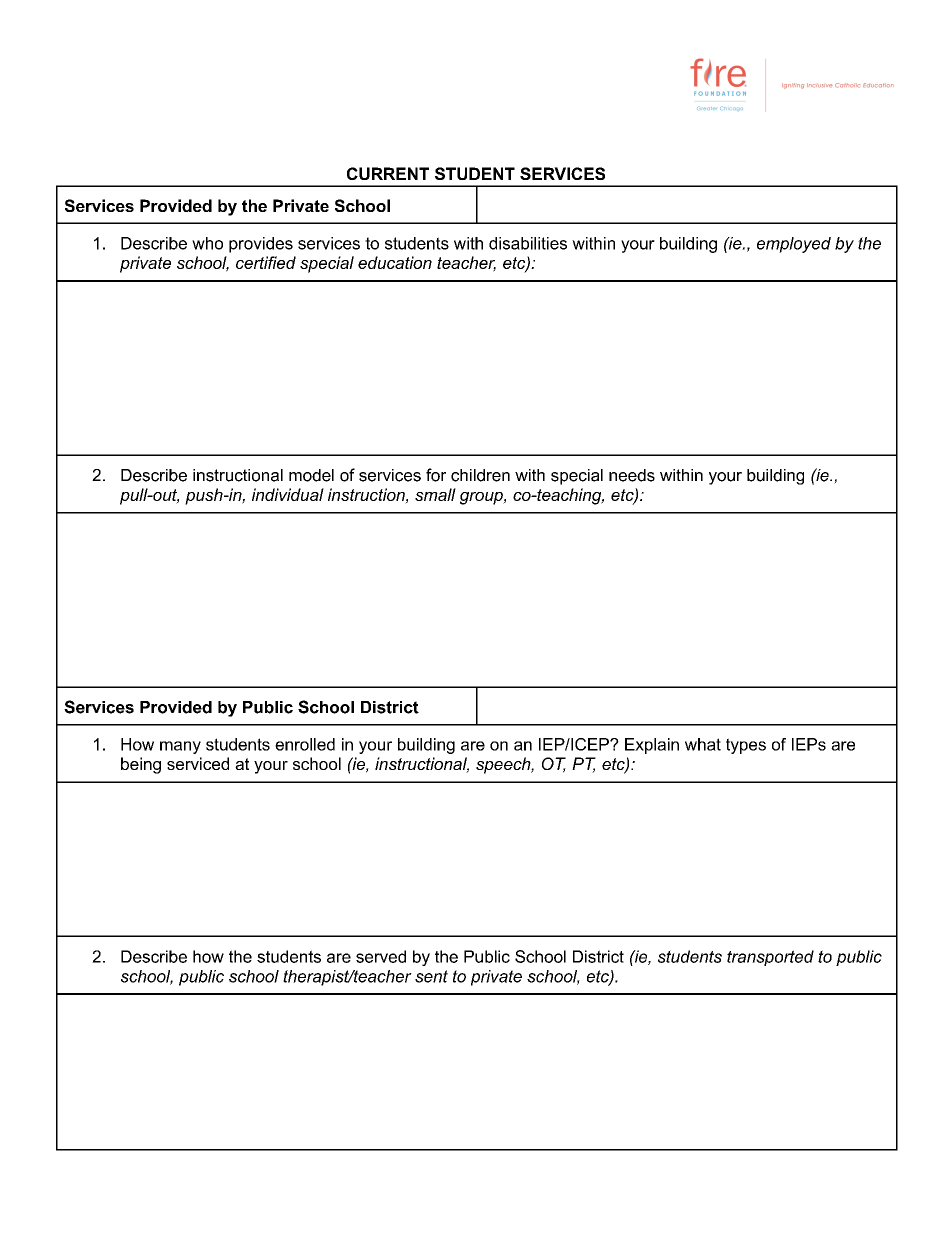 This document has width=952, height=1233. I want to click on who, so click(207, 243).
